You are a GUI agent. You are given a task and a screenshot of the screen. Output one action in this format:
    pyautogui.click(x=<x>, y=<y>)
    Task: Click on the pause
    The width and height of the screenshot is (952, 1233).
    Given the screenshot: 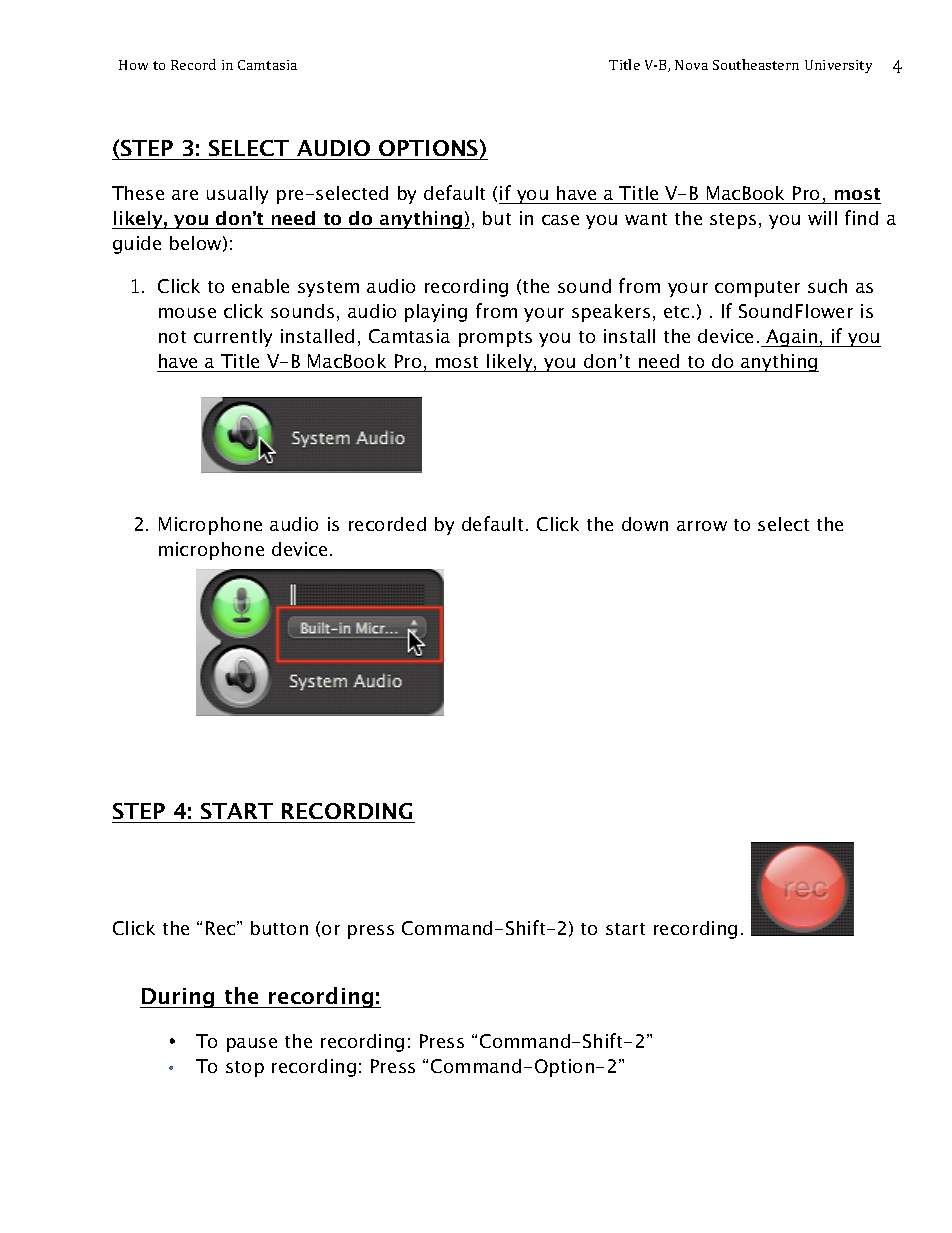 What is the action you would take?
    pyautogui.click(x=252, y=1045)
